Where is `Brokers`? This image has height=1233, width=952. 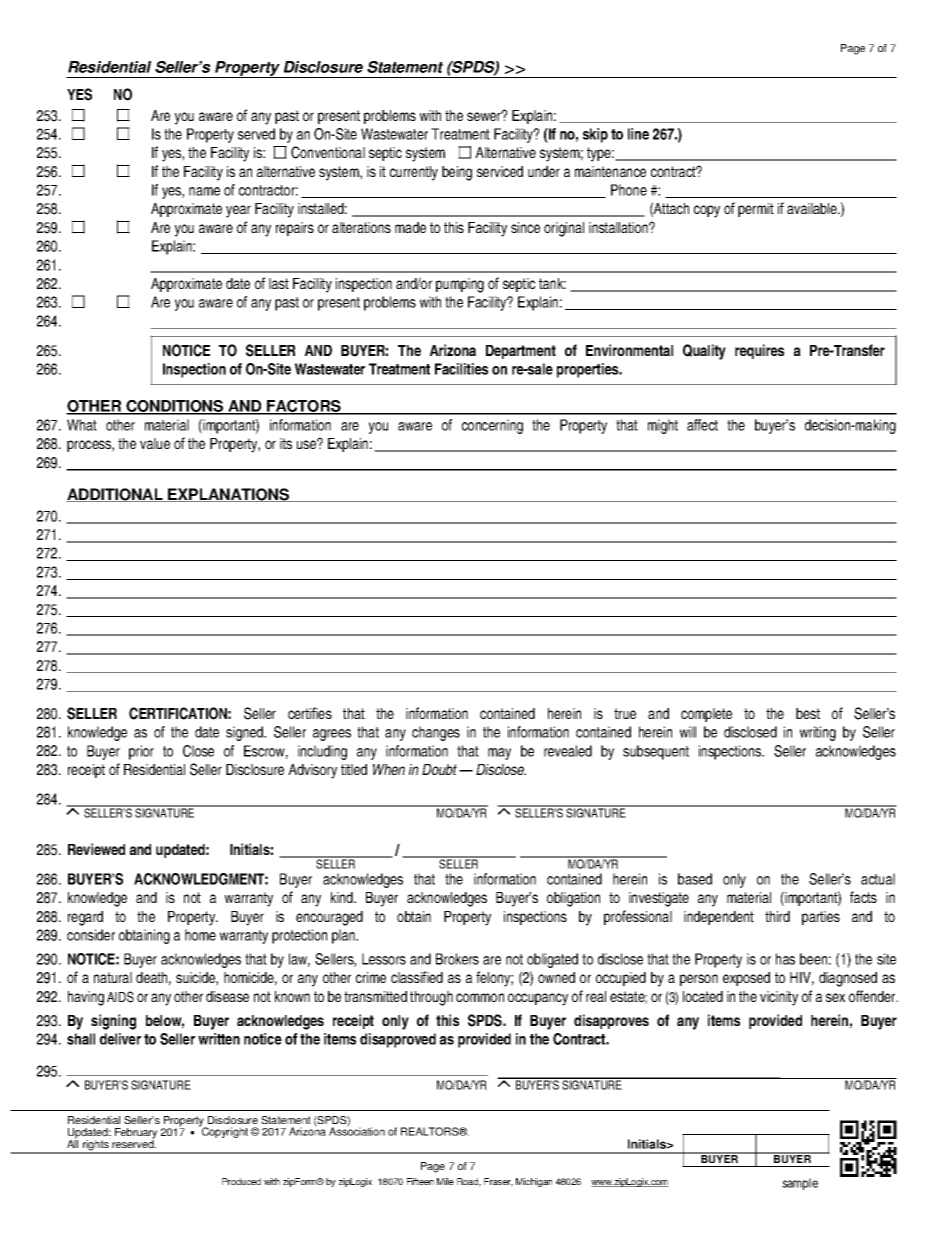
Brokers is located at coordinates (457, 959).
